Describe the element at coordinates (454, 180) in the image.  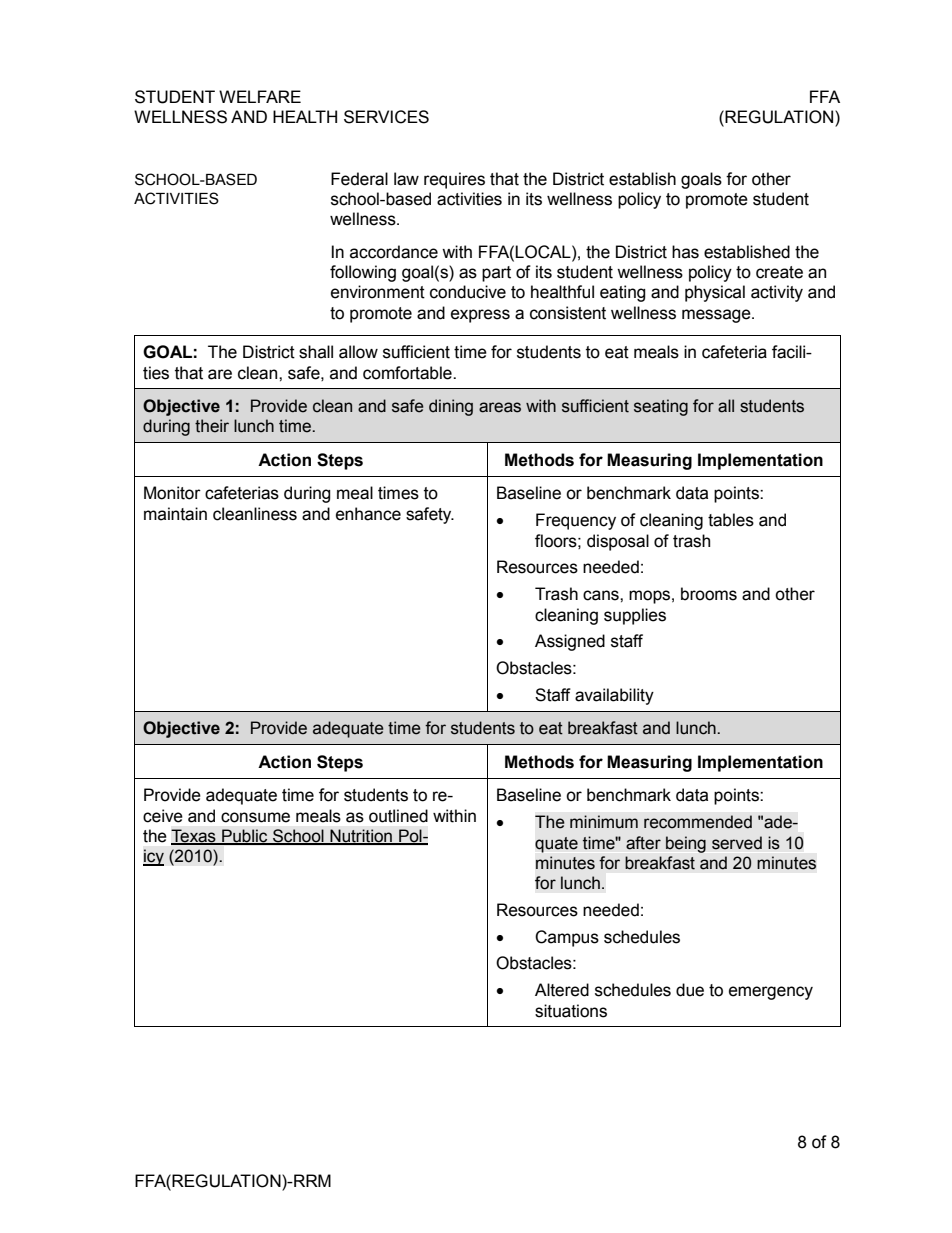
I see `requires` at that location.
